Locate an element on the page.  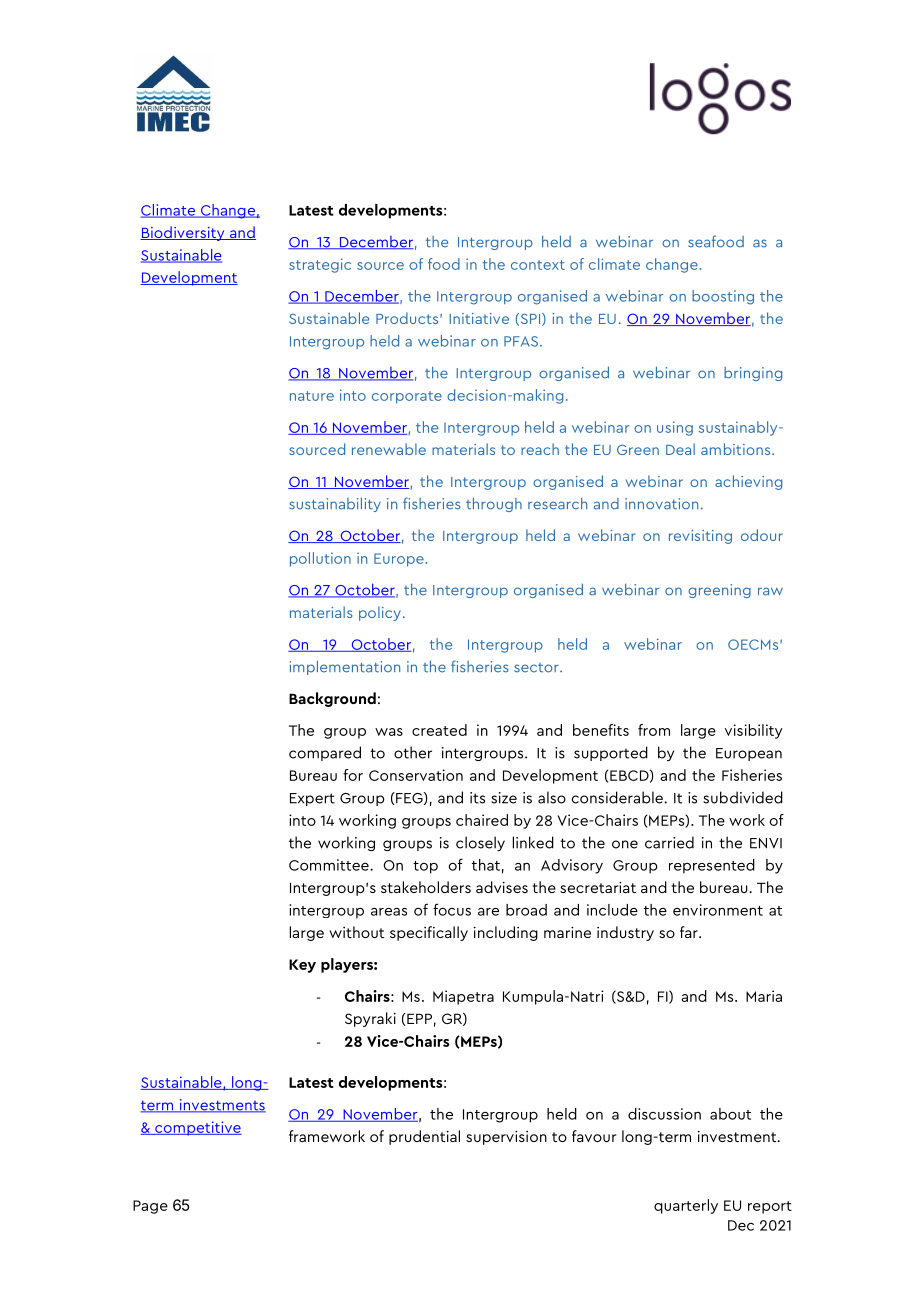
compared is located at coordinates (325, 753).
